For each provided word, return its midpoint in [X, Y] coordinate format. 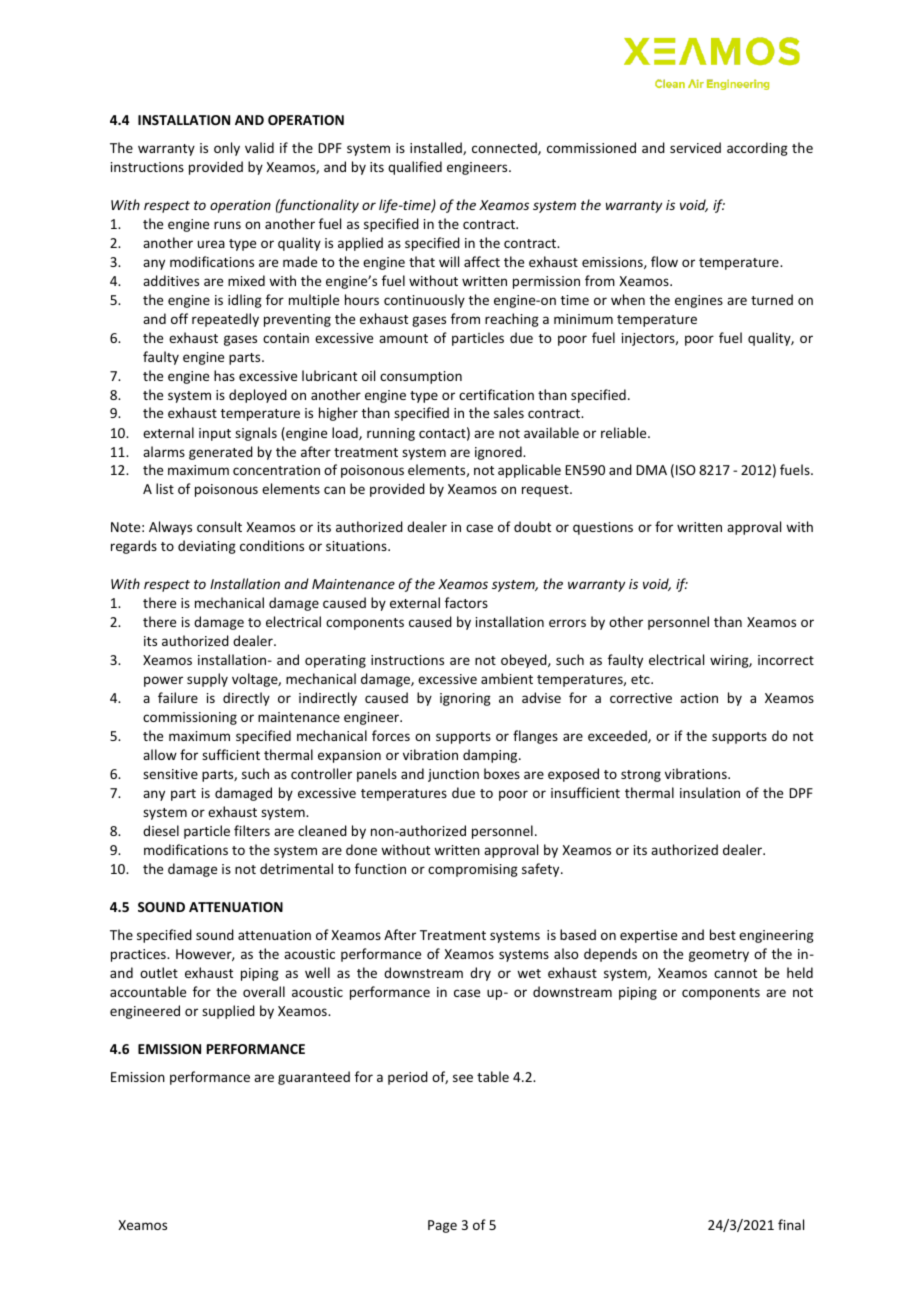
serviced [695, 147]
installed [437, 148]
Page [442, 1226]
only [227, 149]
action [699, 698]
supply [207, 680]
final [791, 1224]
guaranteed [314, 1078]
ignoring [465, 699]
